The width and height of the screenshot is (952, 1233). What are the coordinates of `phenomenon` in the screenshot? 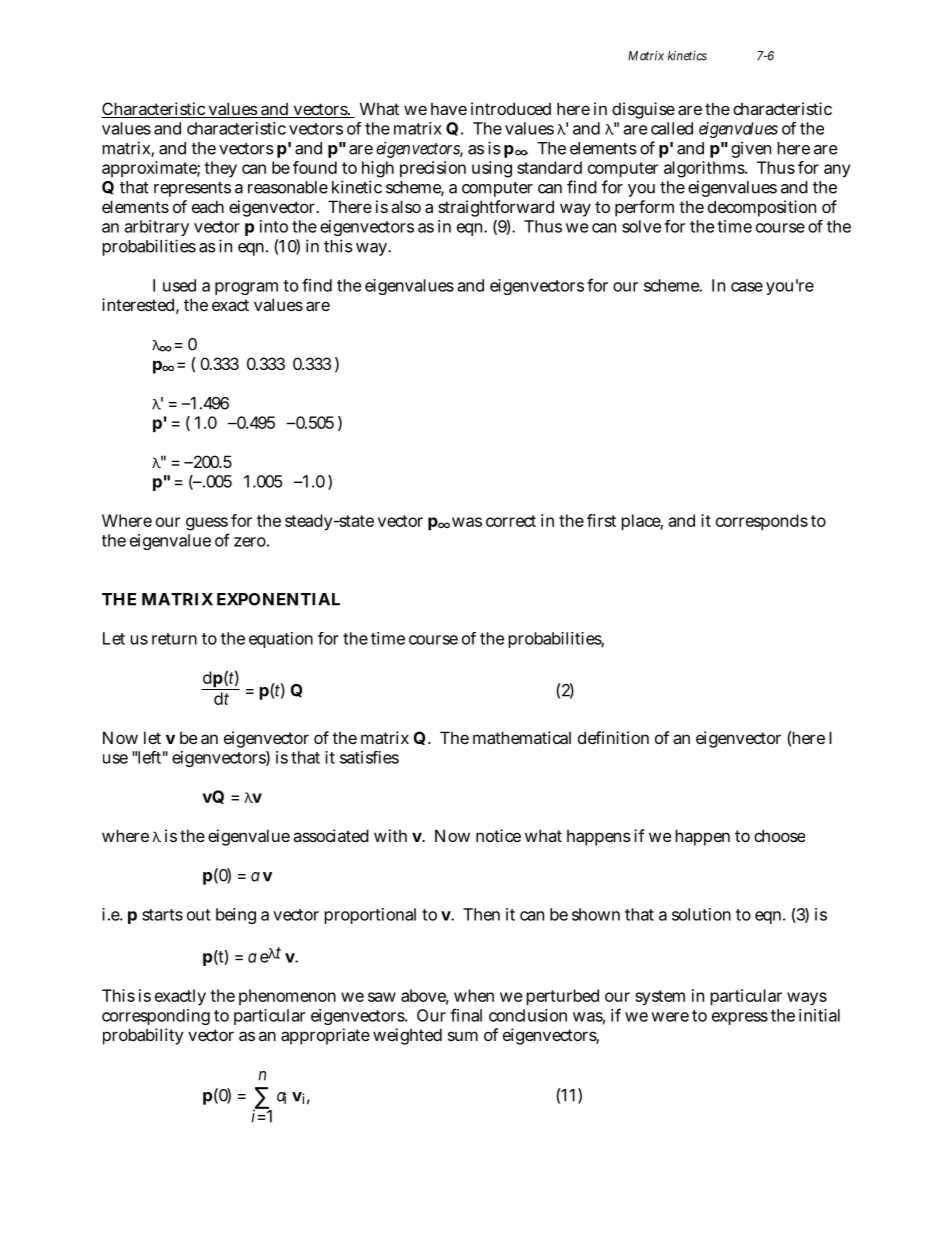 It's located at (287, 997).
